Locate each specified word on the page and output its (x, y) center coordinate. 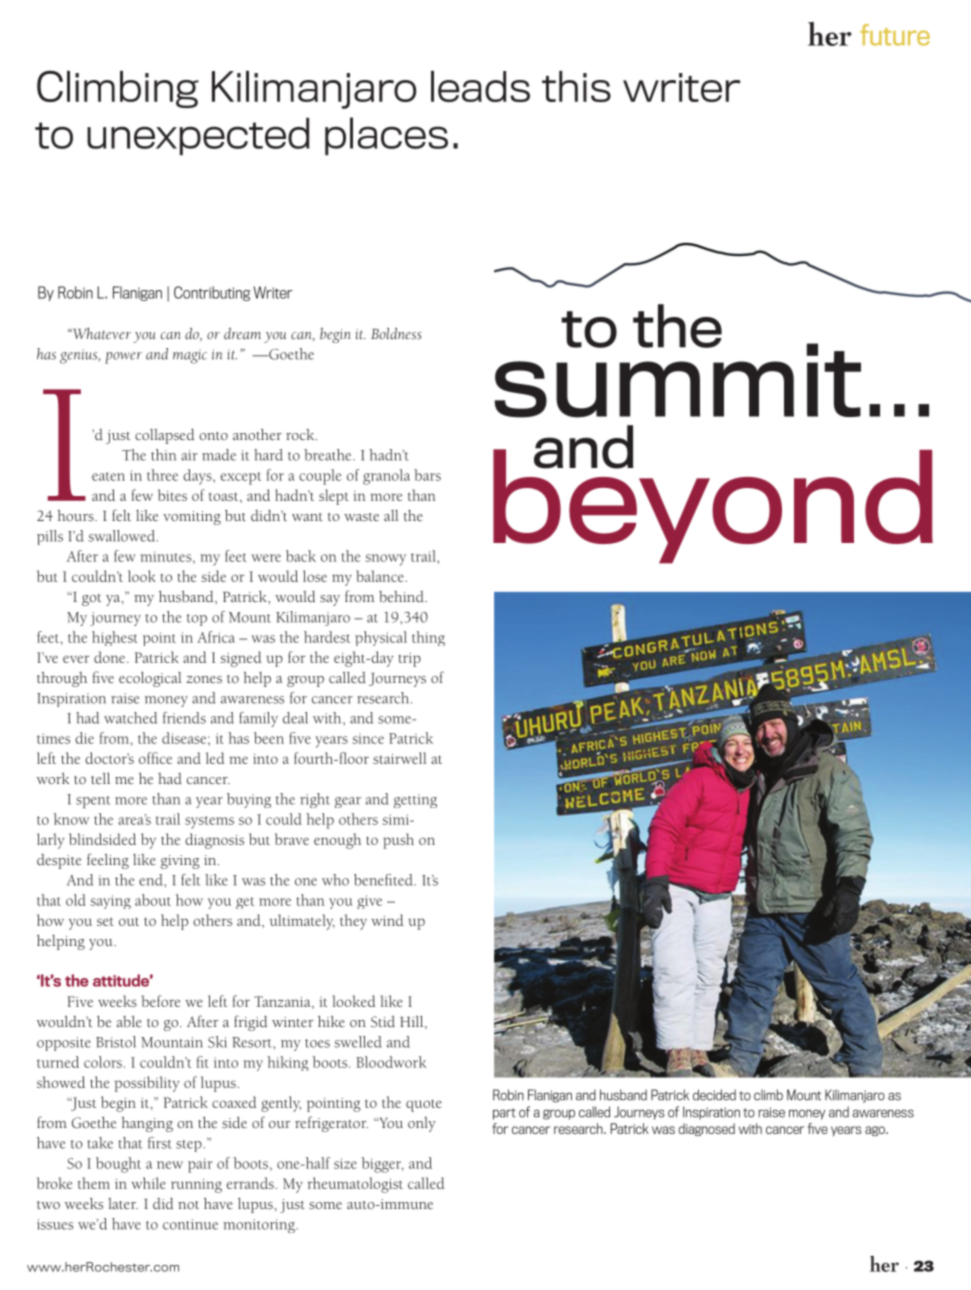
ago (876, 1131)
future (895, 35)
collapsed (164, 436)
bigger (383, 1165)
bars (427, 475)
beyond (713, 505)
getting (415, 801)
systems (209, 822)
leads (480, 86)
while (148, 1183)
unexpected (198, 136)
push (398, 841)
